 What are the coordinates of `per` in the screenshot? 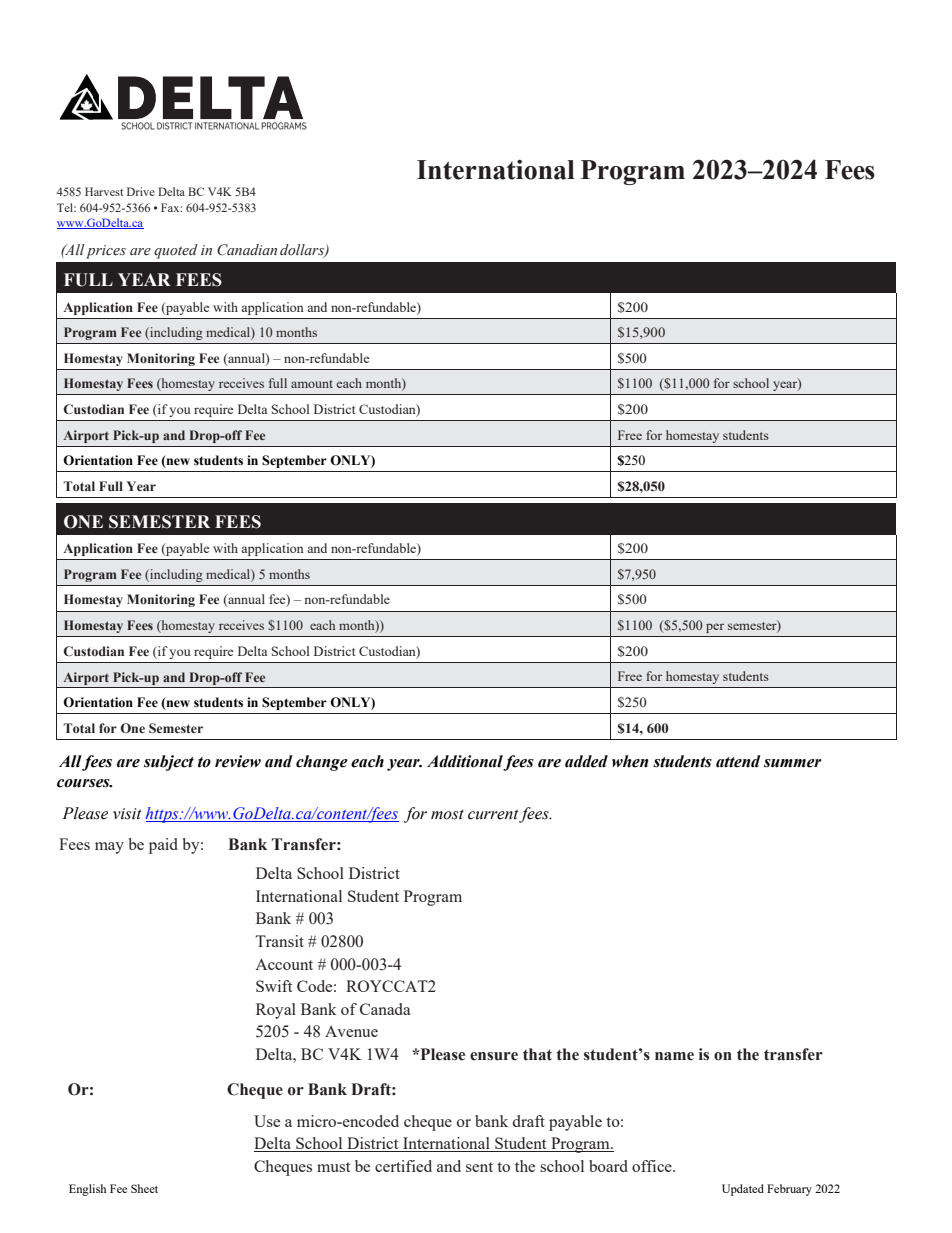 It's located at (715, 628).
